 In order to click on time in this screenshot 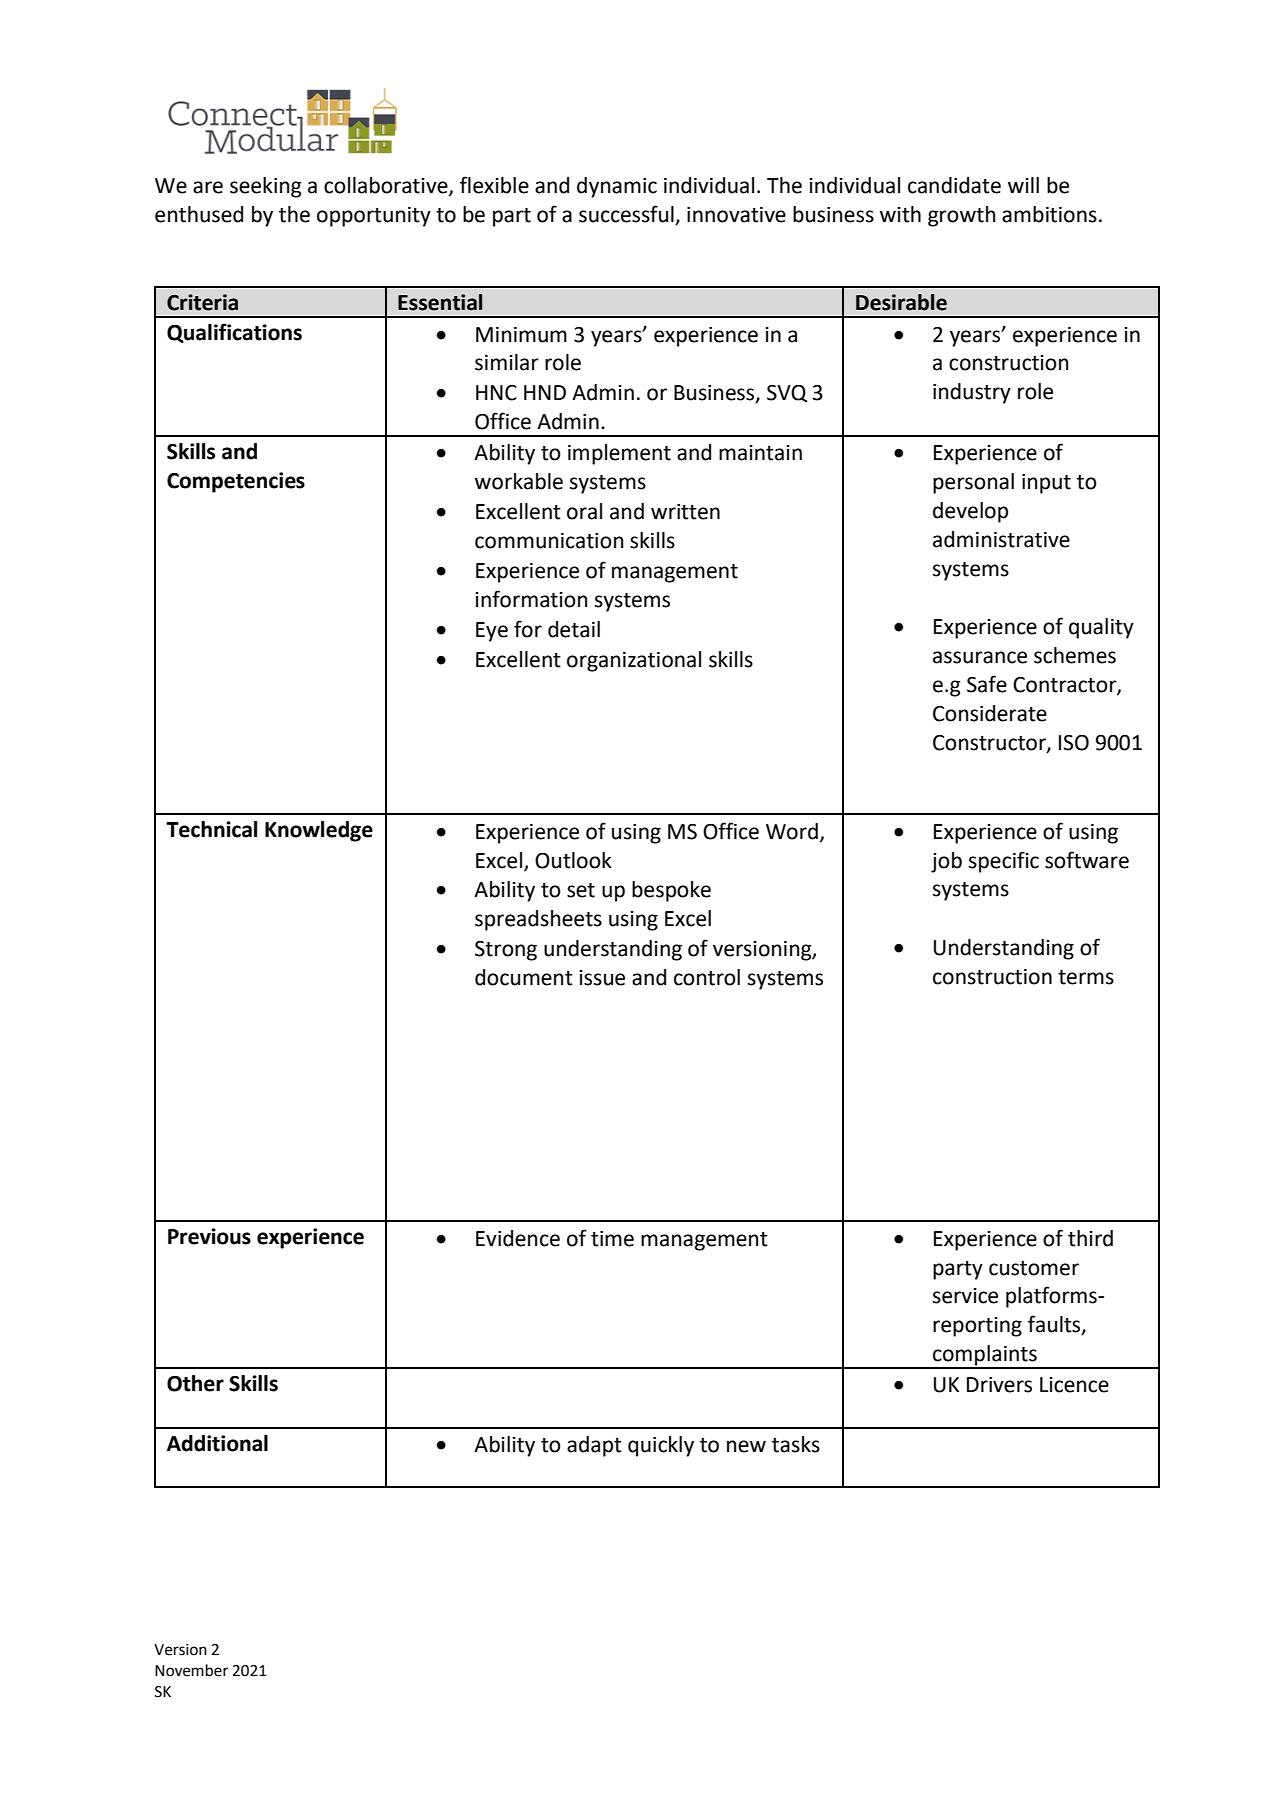, I will do `click(612, 1239)`.
